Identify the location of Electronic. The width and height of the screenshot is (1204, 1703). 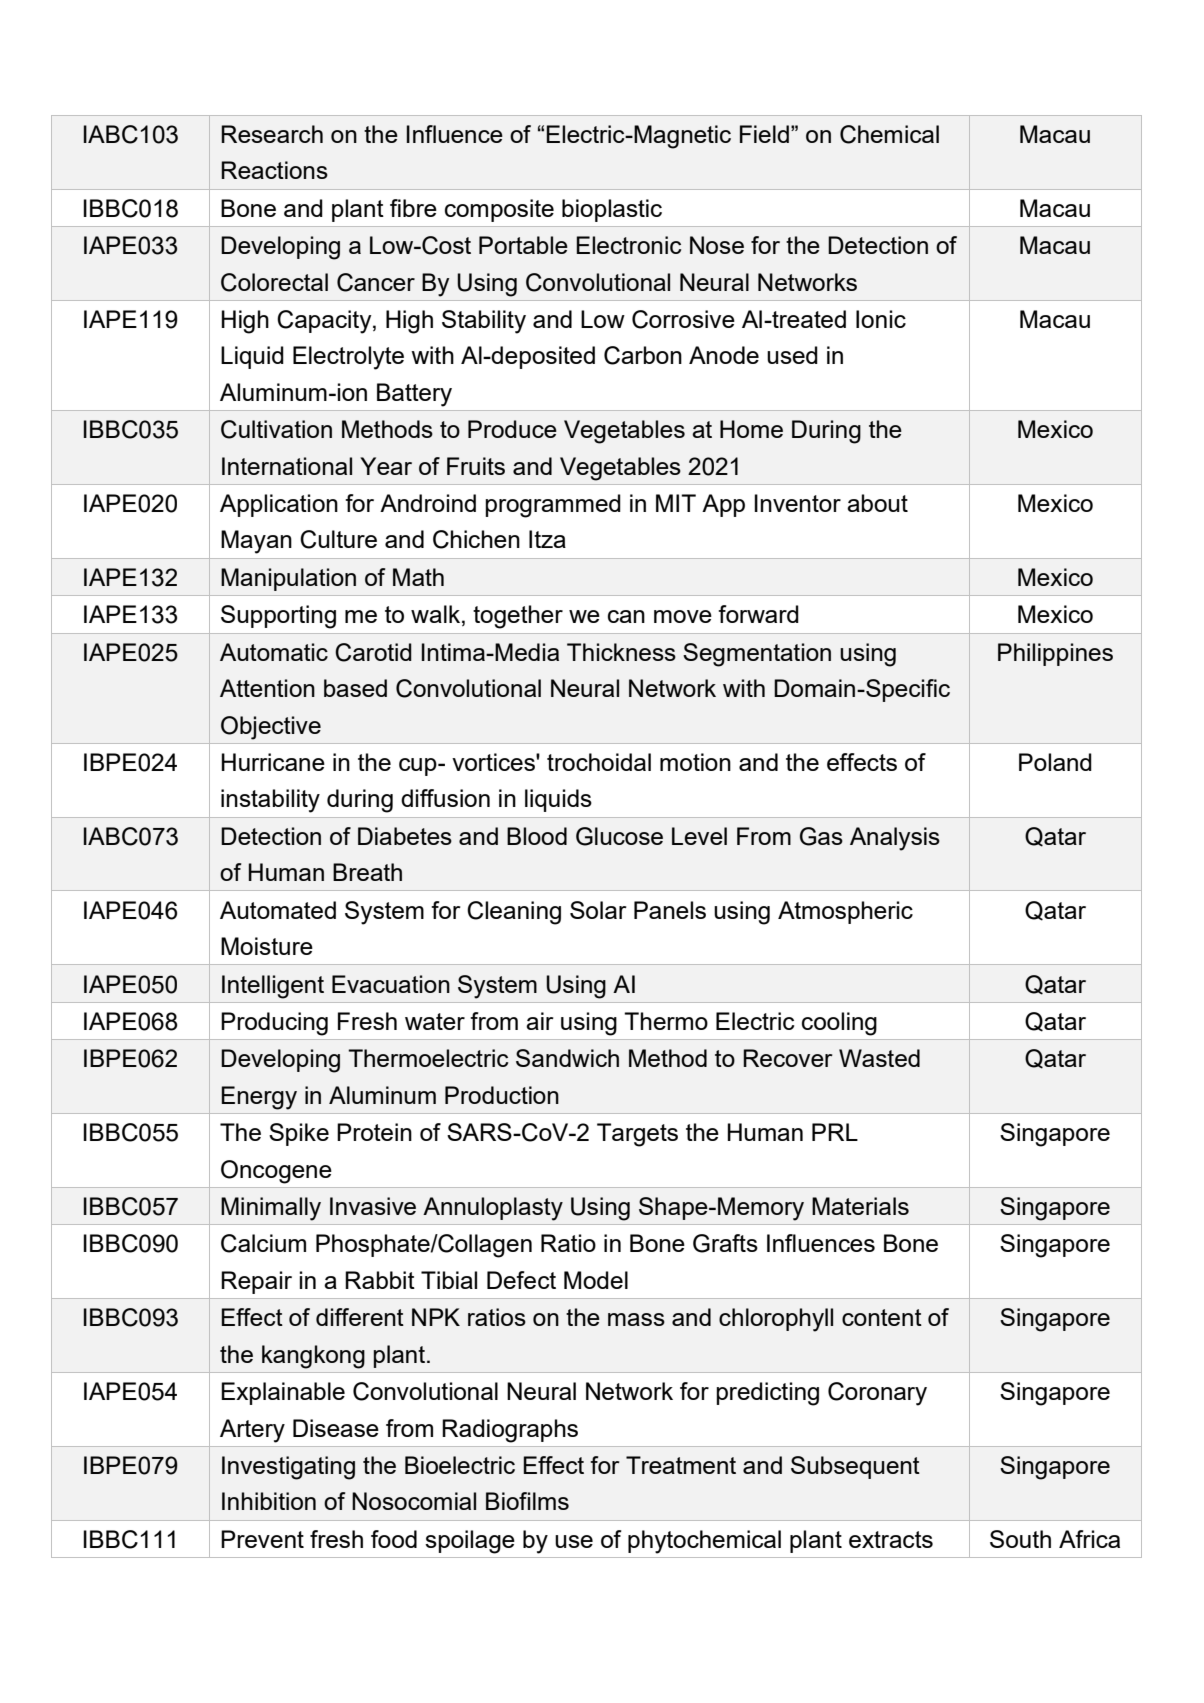
(628, 245).
